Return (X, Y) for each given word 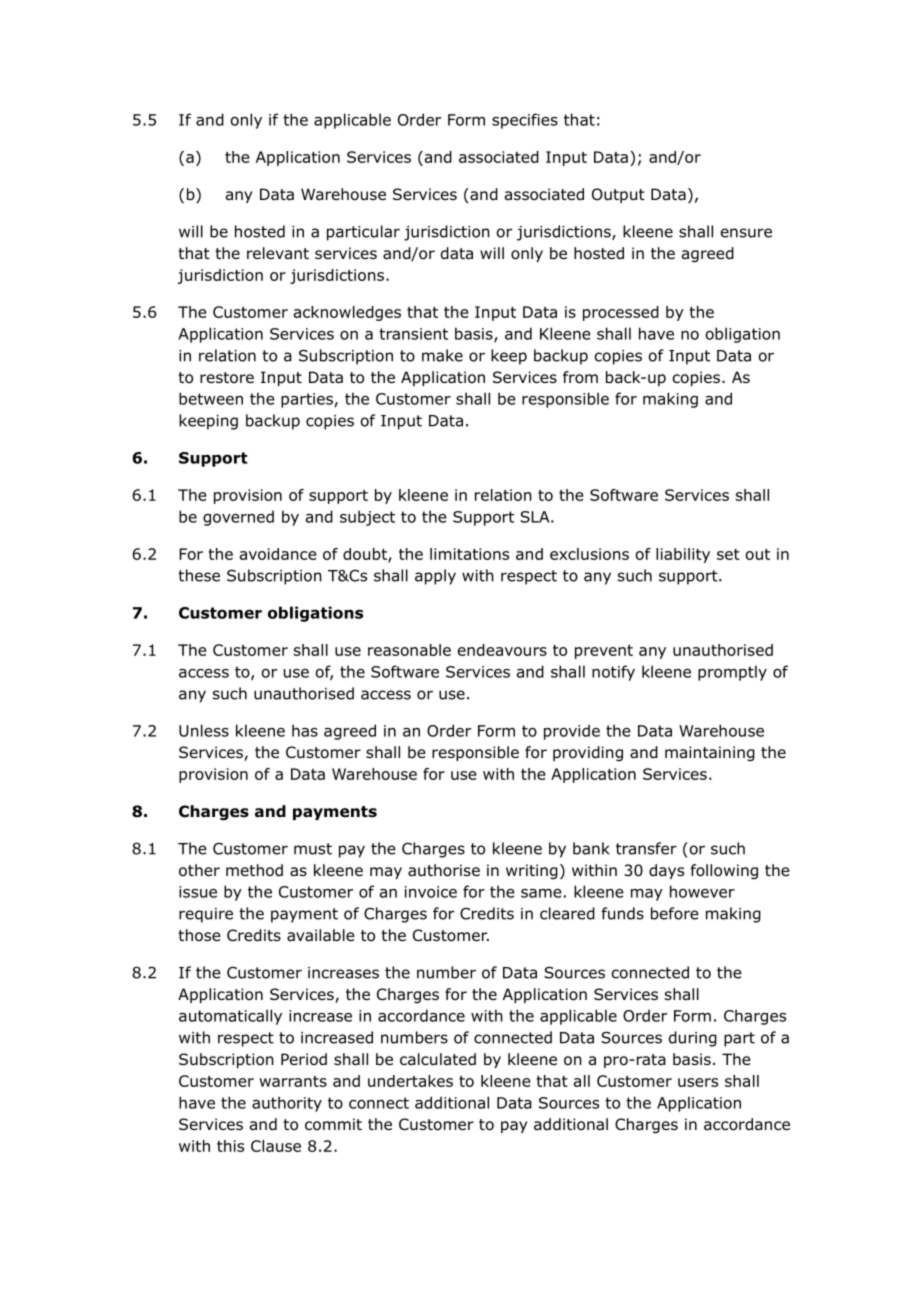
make (442, 355)
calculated (438, 1059)
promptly (732, 673)
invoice (431, 892)
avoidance (278, 554)
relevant (278, 253)
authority (287, 1104)
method (254, 870)
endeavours (502, 650)
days (666, 871)
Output (618, 195)
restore (227, 378)
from (580, 377)
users (698, 1082)
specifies (525, 121)
